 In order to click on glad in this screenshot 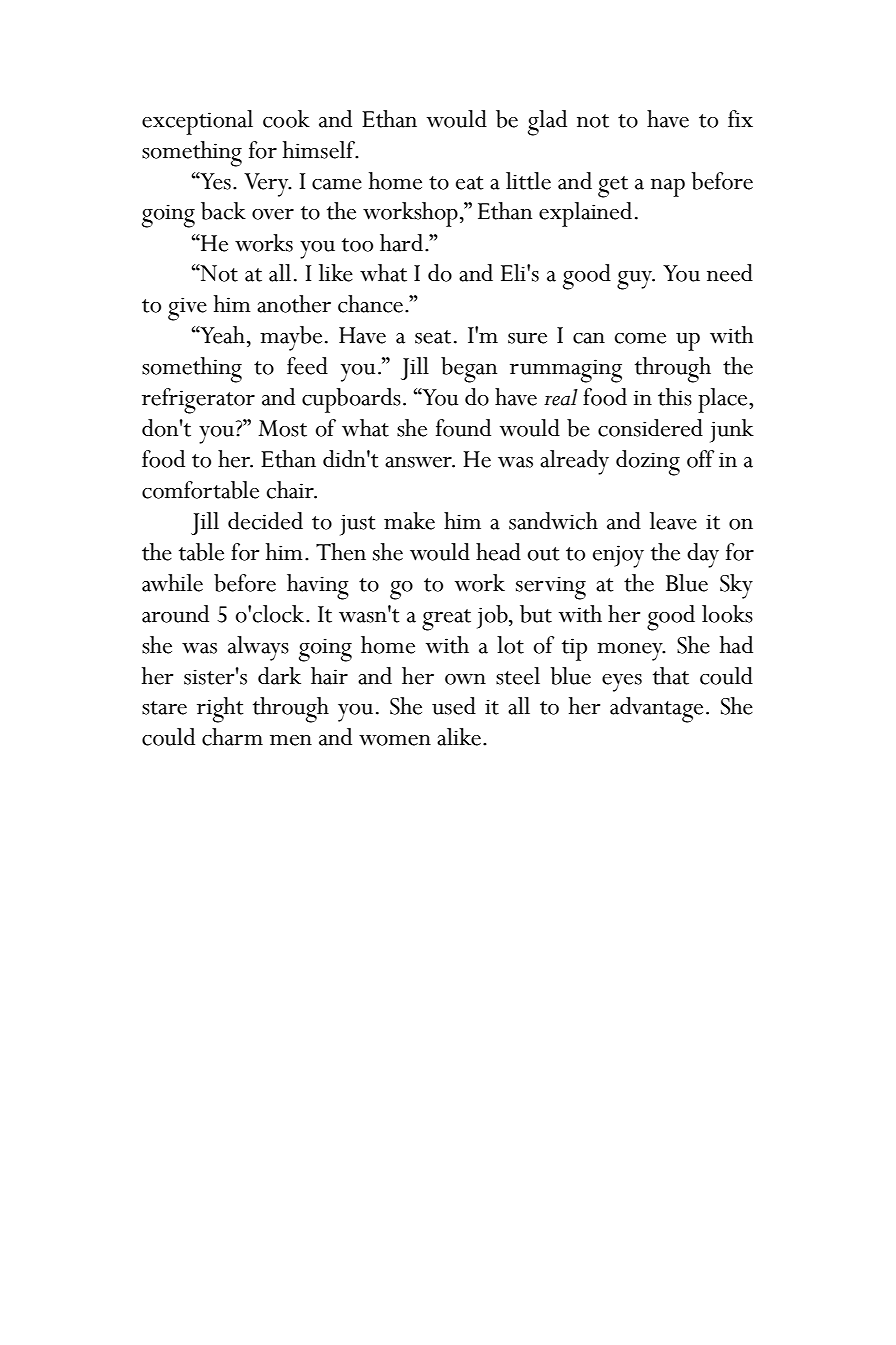, I will do `click(547, 123)`.
